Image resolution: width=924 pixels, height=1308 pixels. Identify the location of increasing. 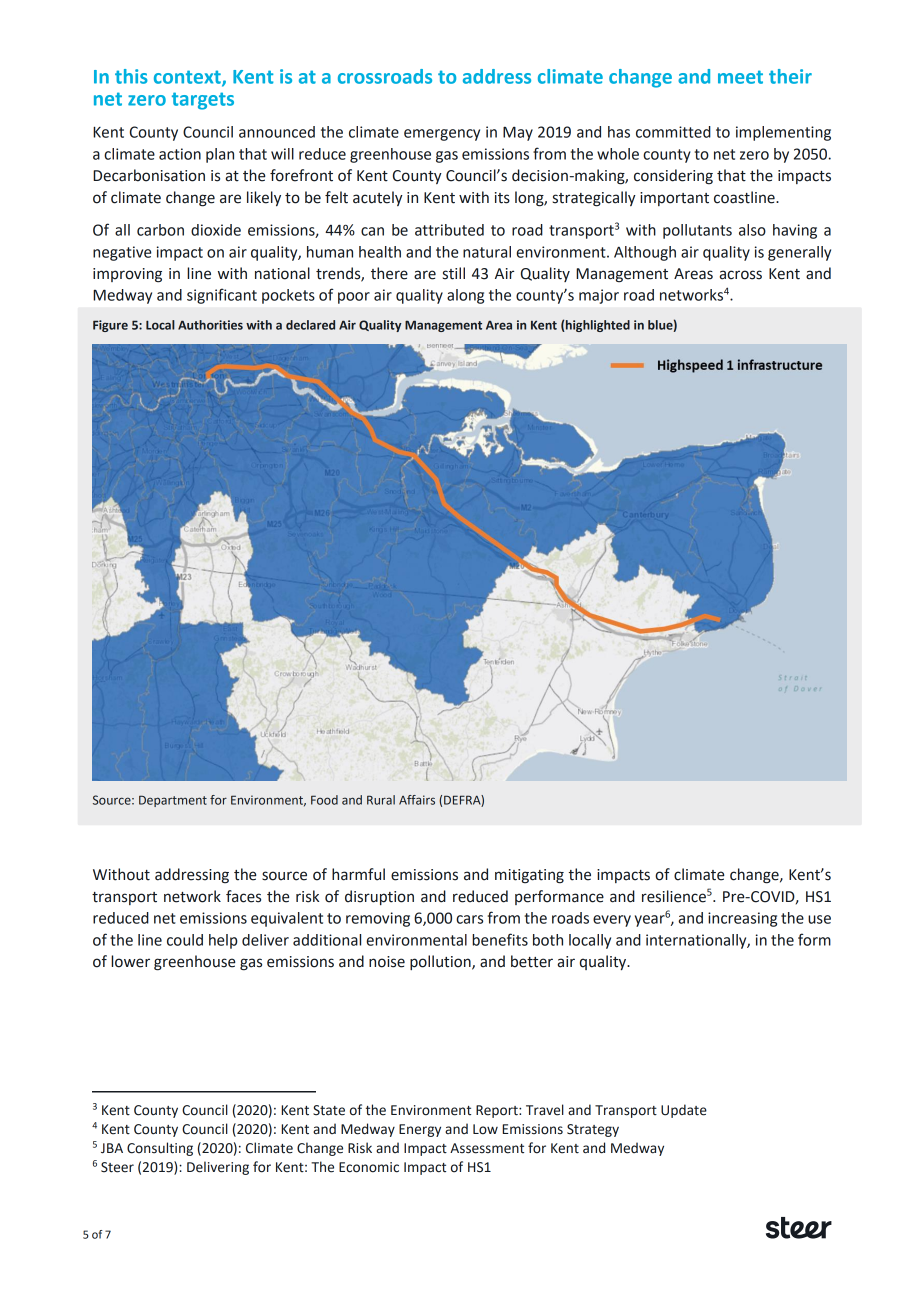
(742, 919).
